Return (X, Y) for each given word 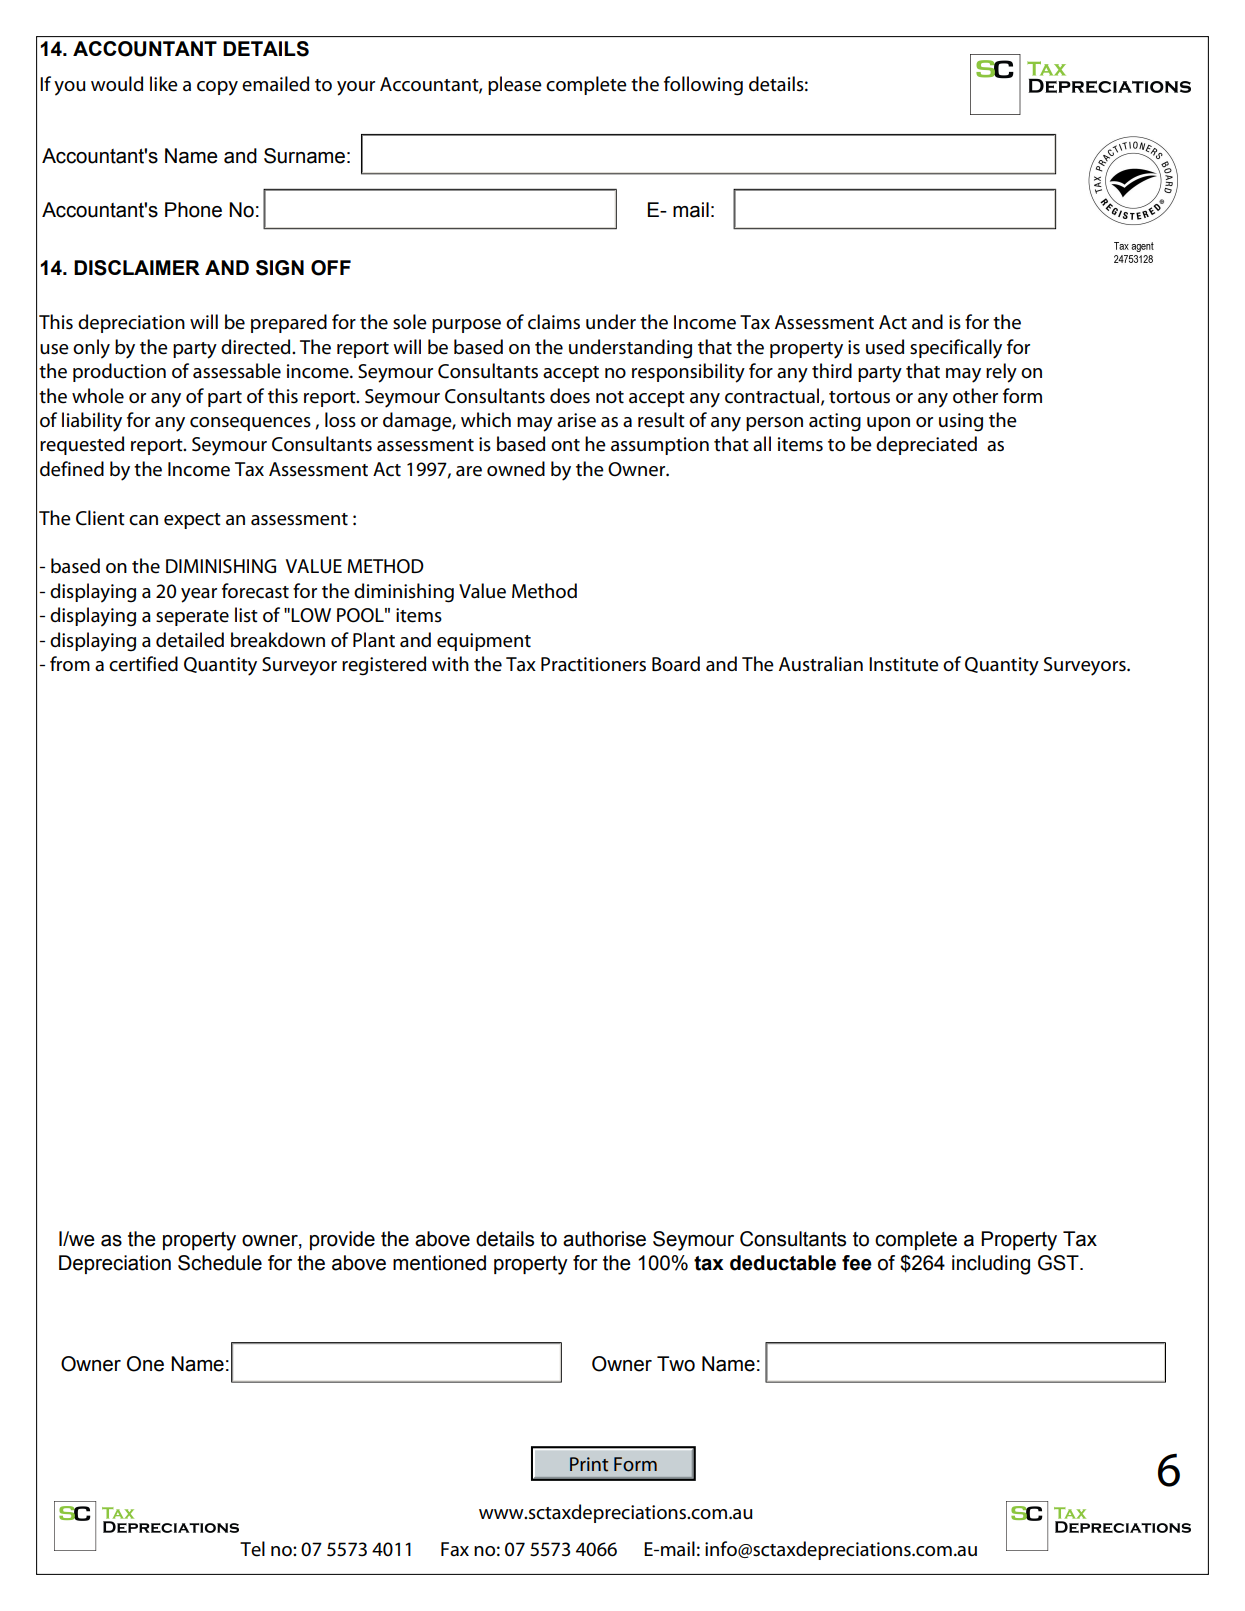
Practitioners (593, 664)
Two (676, 1364)
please (515, 85)
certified (143, 664)
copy (217, 88)
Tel (252, 1549)
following (703, 86)
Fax (455, 1549)
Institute (904, 664)
